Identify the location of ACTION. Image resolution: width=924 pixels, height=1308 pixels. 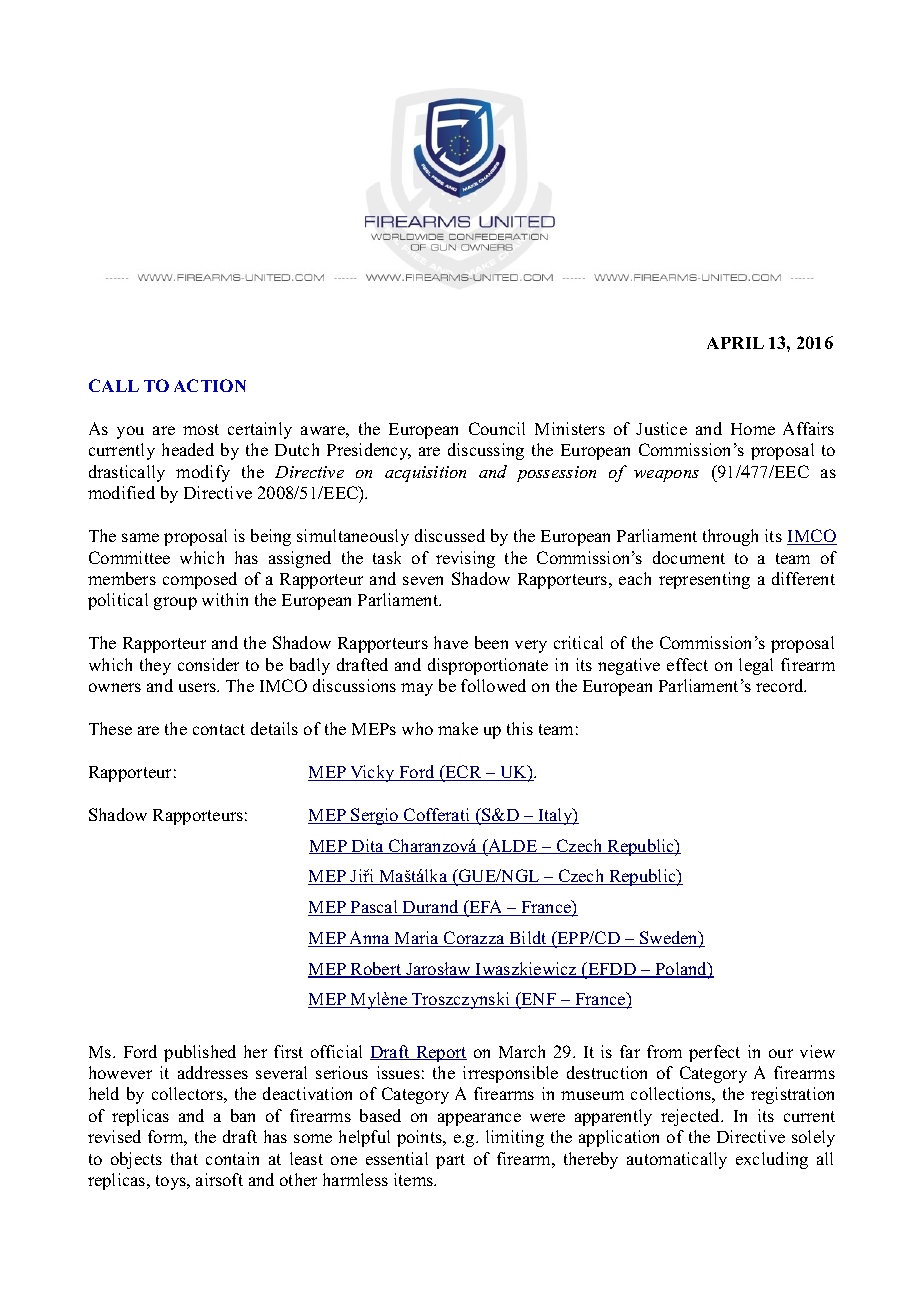
(210, 385).
